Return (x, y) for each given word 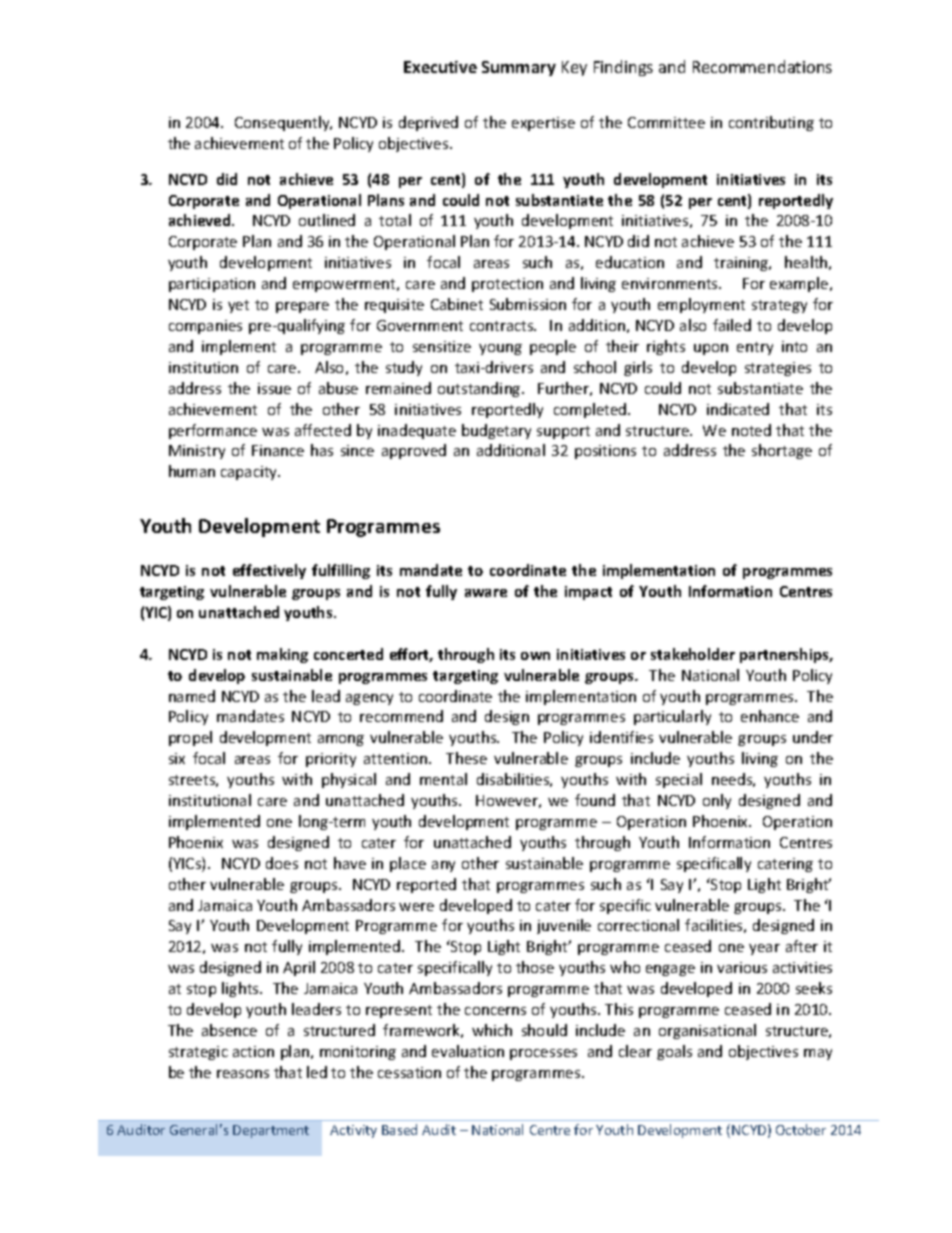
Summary (519, 68)
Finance (278, 450)
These (466, 758)
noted (751, 430)
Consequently (283, 123)
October (801, 1129)
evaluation (468, 1051)
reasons (243, 1074)
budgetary (496, 431)
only (717, 801)
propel (190, 738)
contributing (771, 123)
